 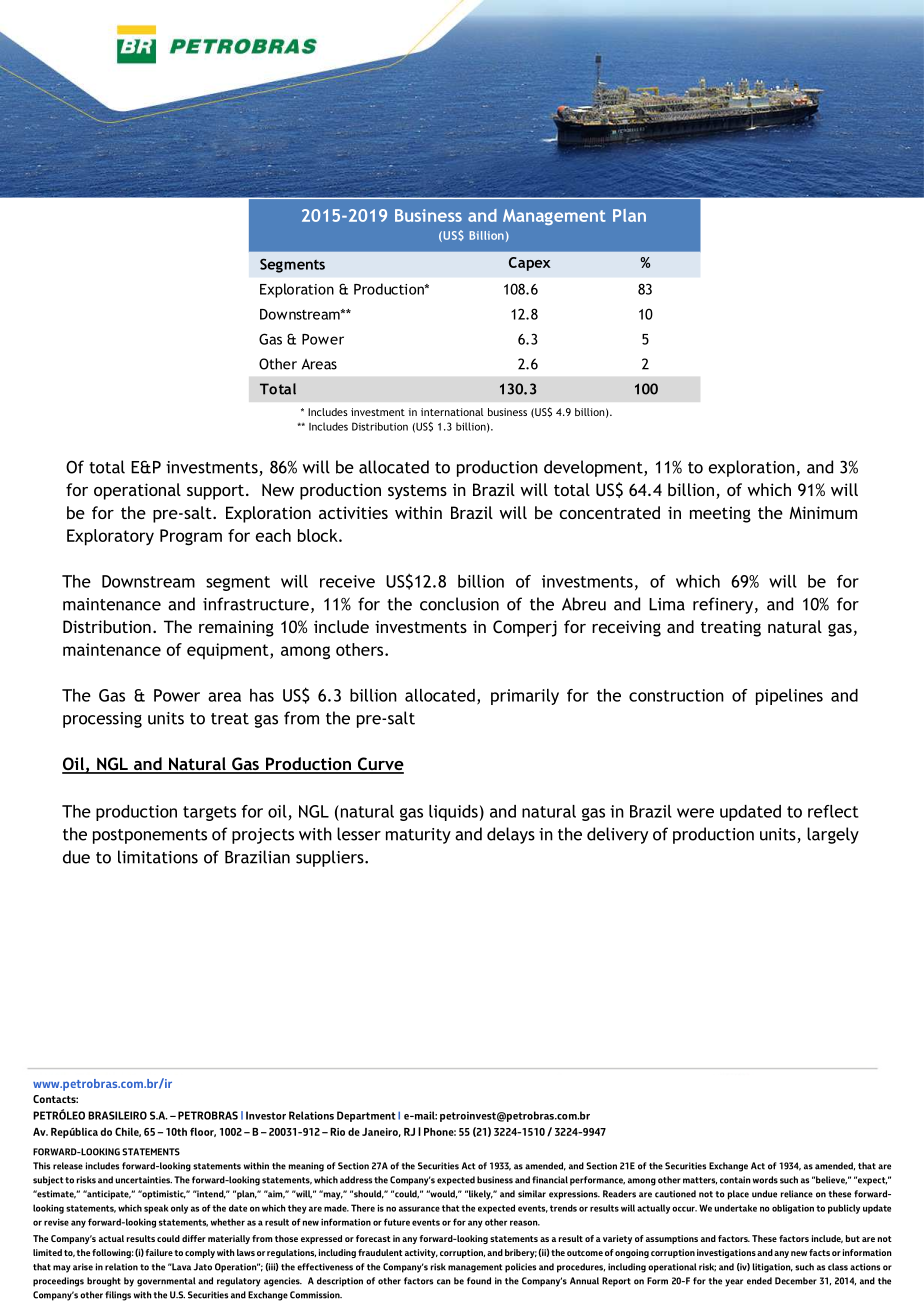 I want to click on maturity, so click(x=418, y=836).
